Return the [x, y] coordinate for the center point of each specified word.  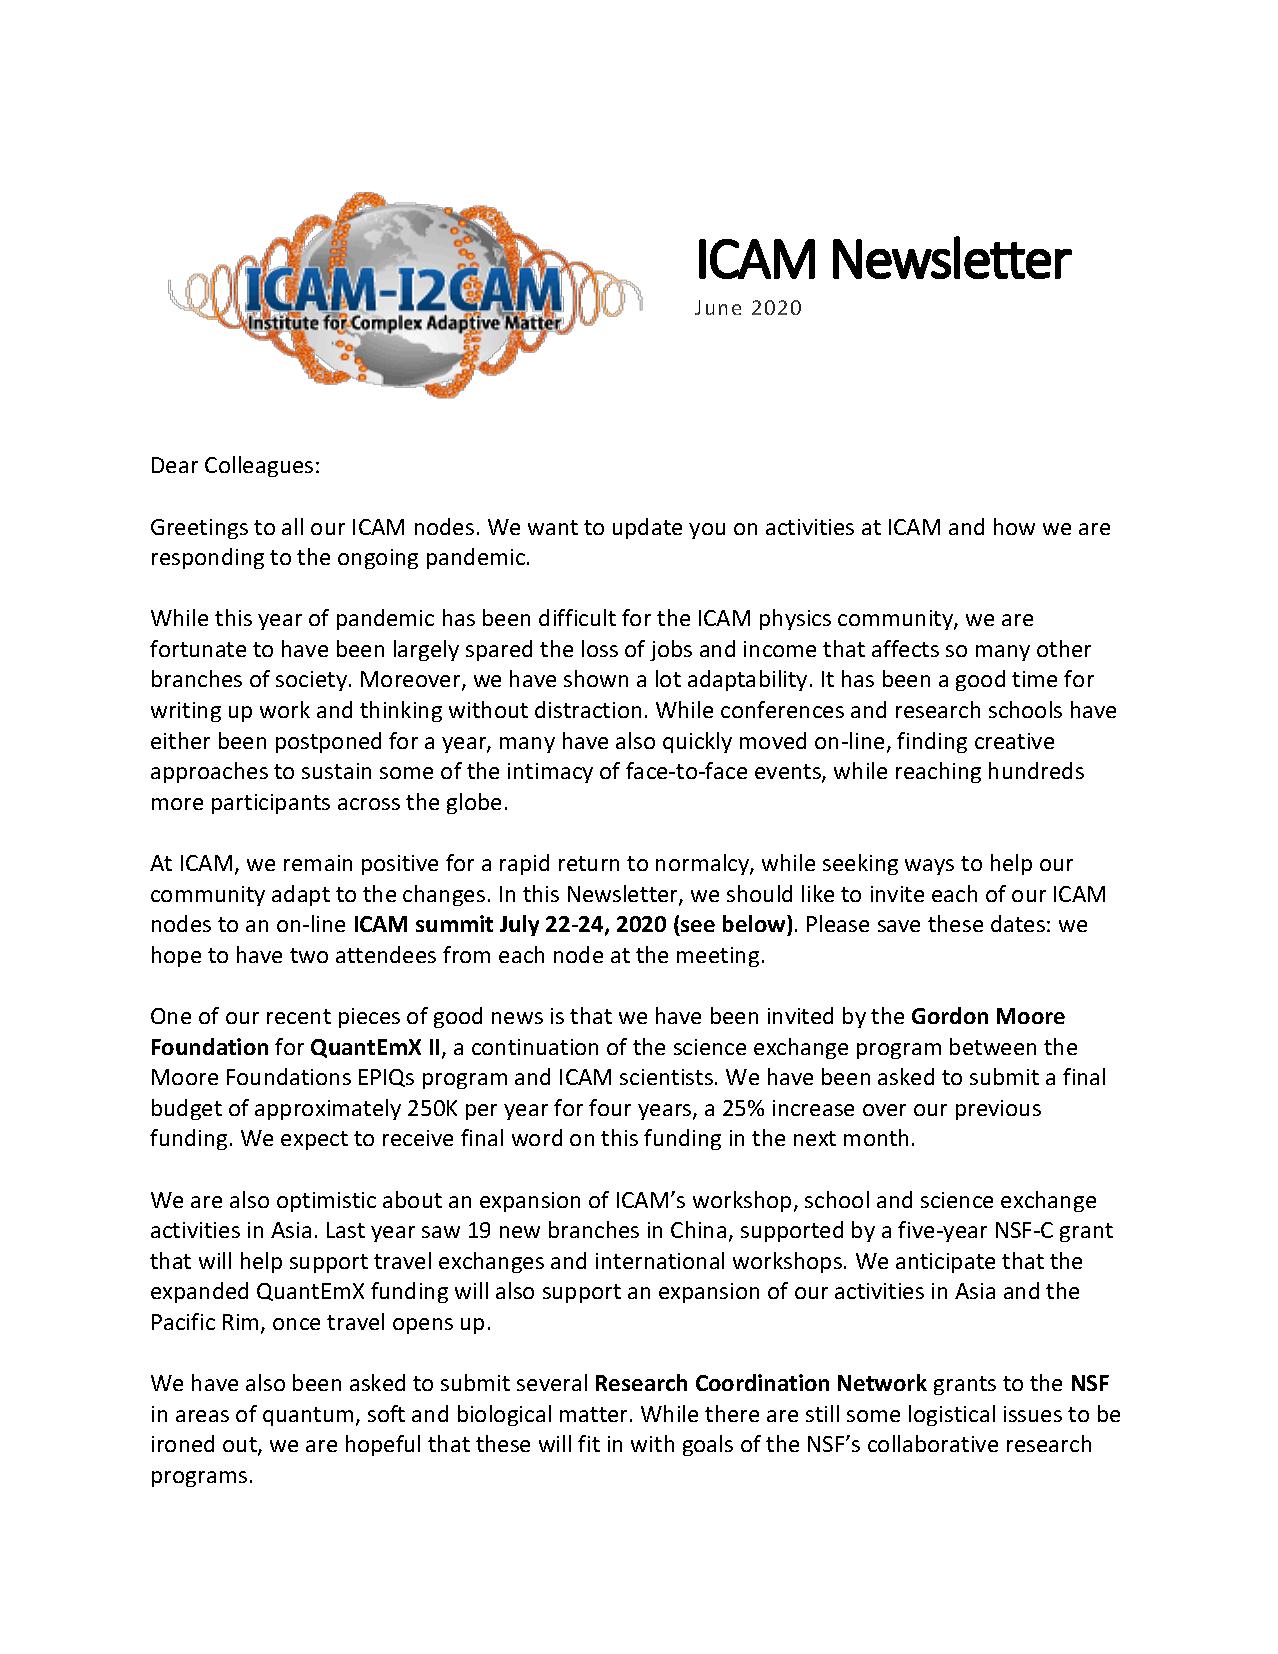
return [589, 863]
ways [929, 867]
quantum [308, 1416]
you [707, 531]
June [718, 307]
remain [318, 863]
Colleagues [259, 466]
